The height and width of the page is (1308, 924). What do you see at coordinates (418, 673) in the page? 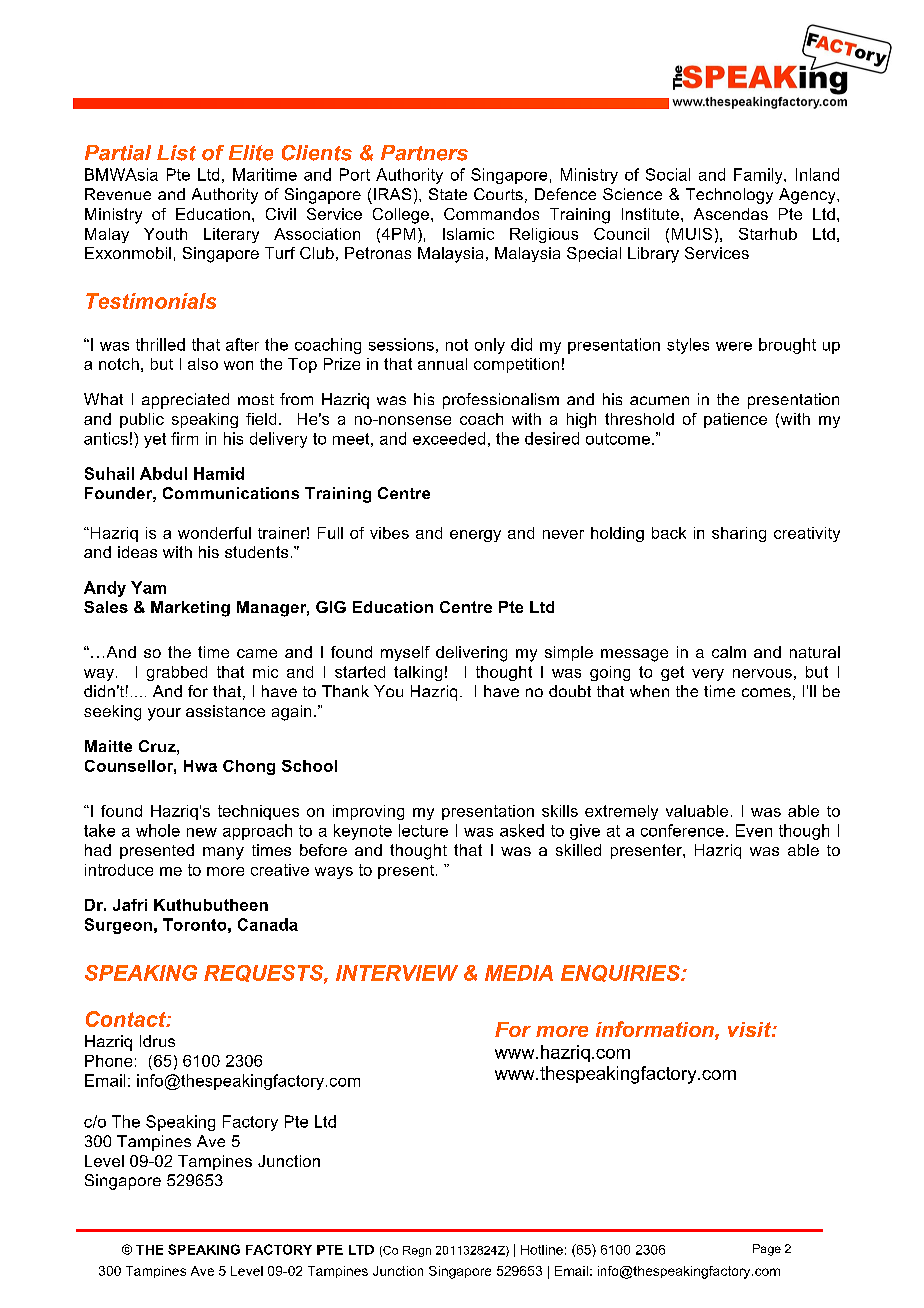
I see `talking` at bounding box center [418, 673].
